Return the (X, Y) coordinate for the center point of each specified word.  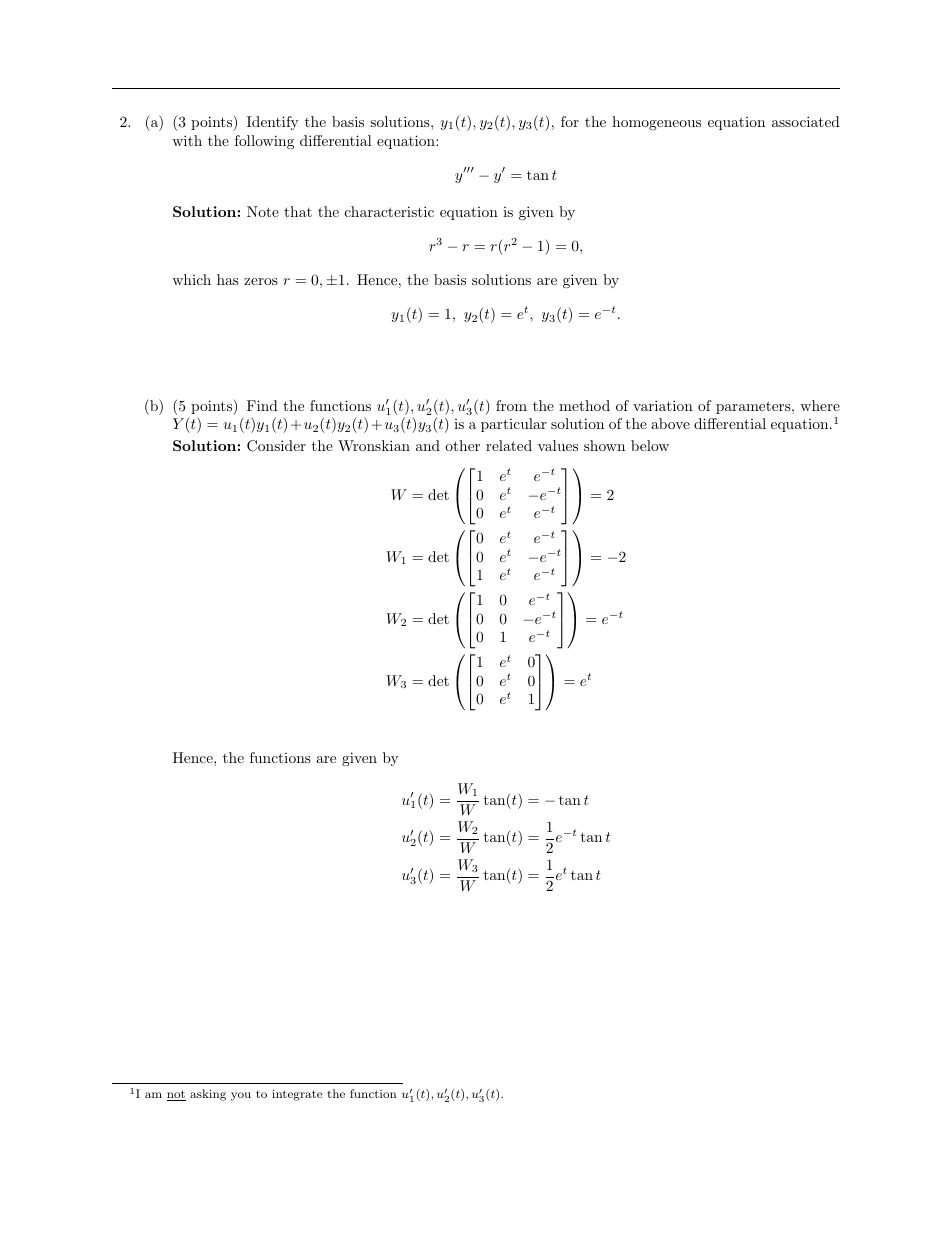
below (650, 445)
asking (208, 1095)
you (241, 1096)
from (511, 405)
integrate (297, 1095)
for (570, 121)
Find (262, 405)
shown (604, 445)
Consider (276, 446)
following (264, 142)
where (820, 405)
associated (806, 121)
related (509, 445)
